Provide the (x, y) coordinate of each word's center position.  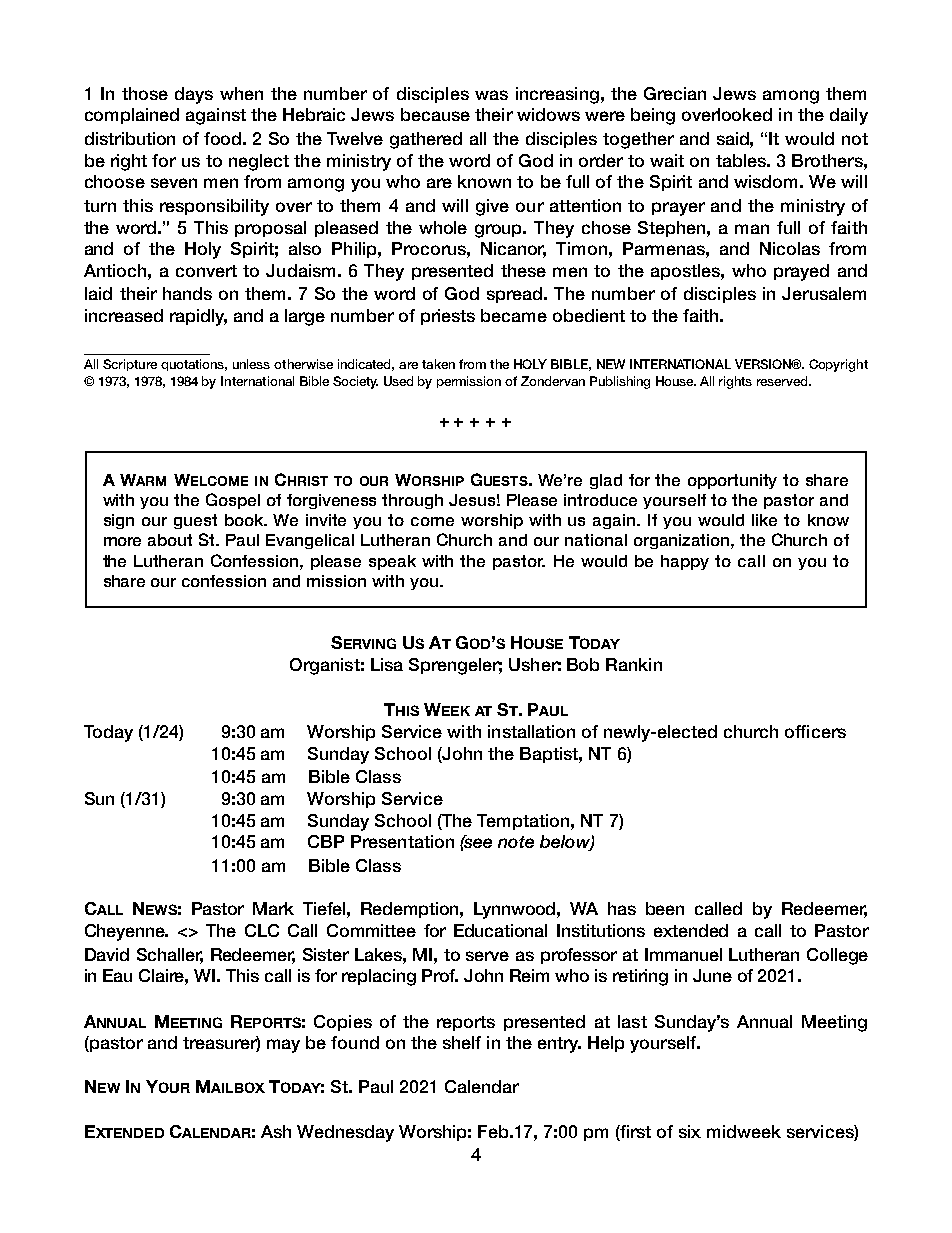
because (435, 114)
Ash (276, 1131)
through (412, 501)
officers (815, 731)
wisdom (765, 181)
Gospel (233, 501)
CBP (326, 841)
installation (531, 731)
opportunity (732, 481)
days (194, 95)
